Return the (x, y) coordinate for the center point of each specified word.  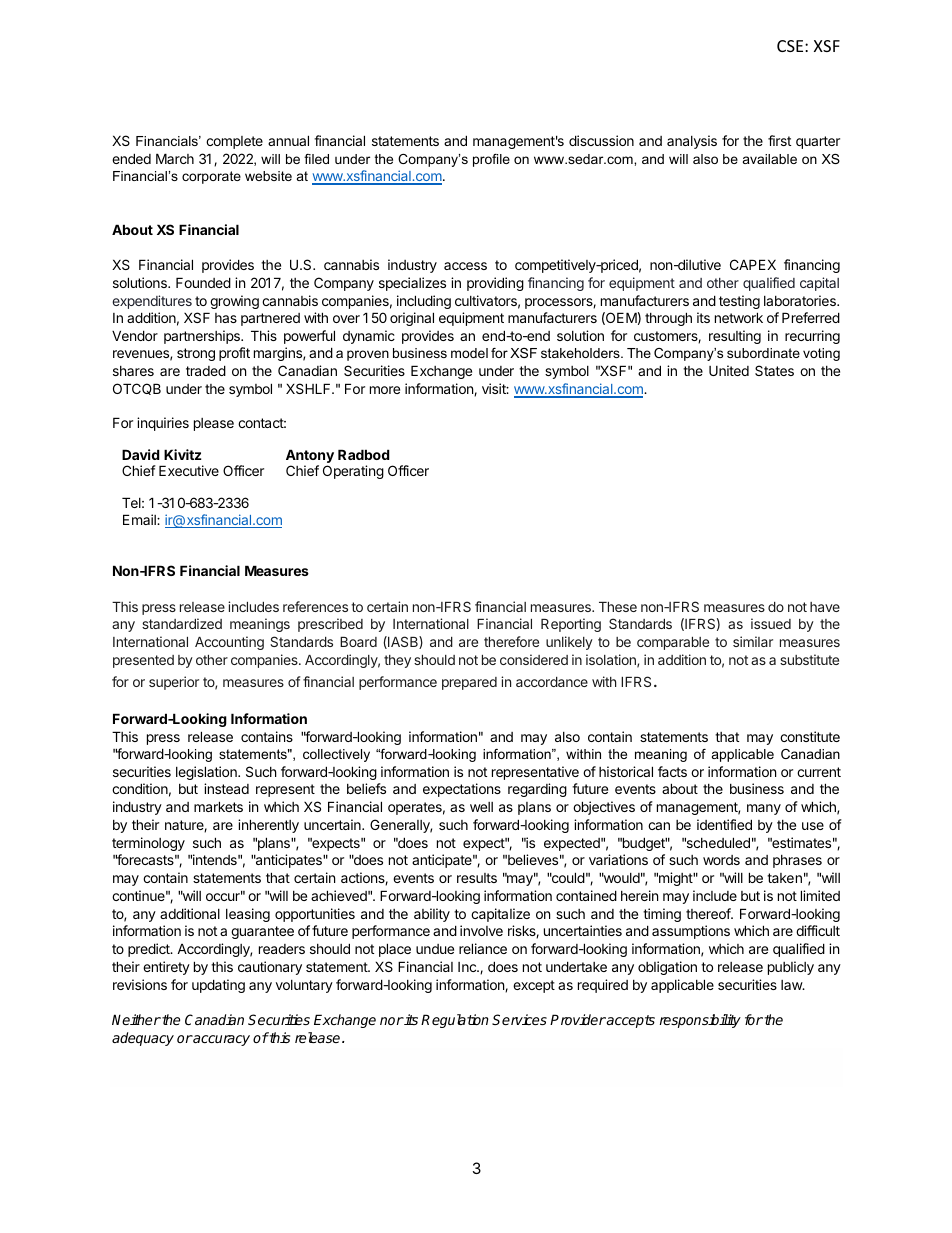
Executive (189, 470)
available (770, 159)
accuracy (221, 1040)
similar (753, 641)
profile (491, 160)
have (825, 607)
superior (174, 683)
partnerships (203, 337)
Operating (353, 472)
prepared (469, 683)
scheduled (717, 842)
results (477, 878)
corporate (211, 177)
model (469, 353)
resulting (735, 337)
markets (218, 806)
